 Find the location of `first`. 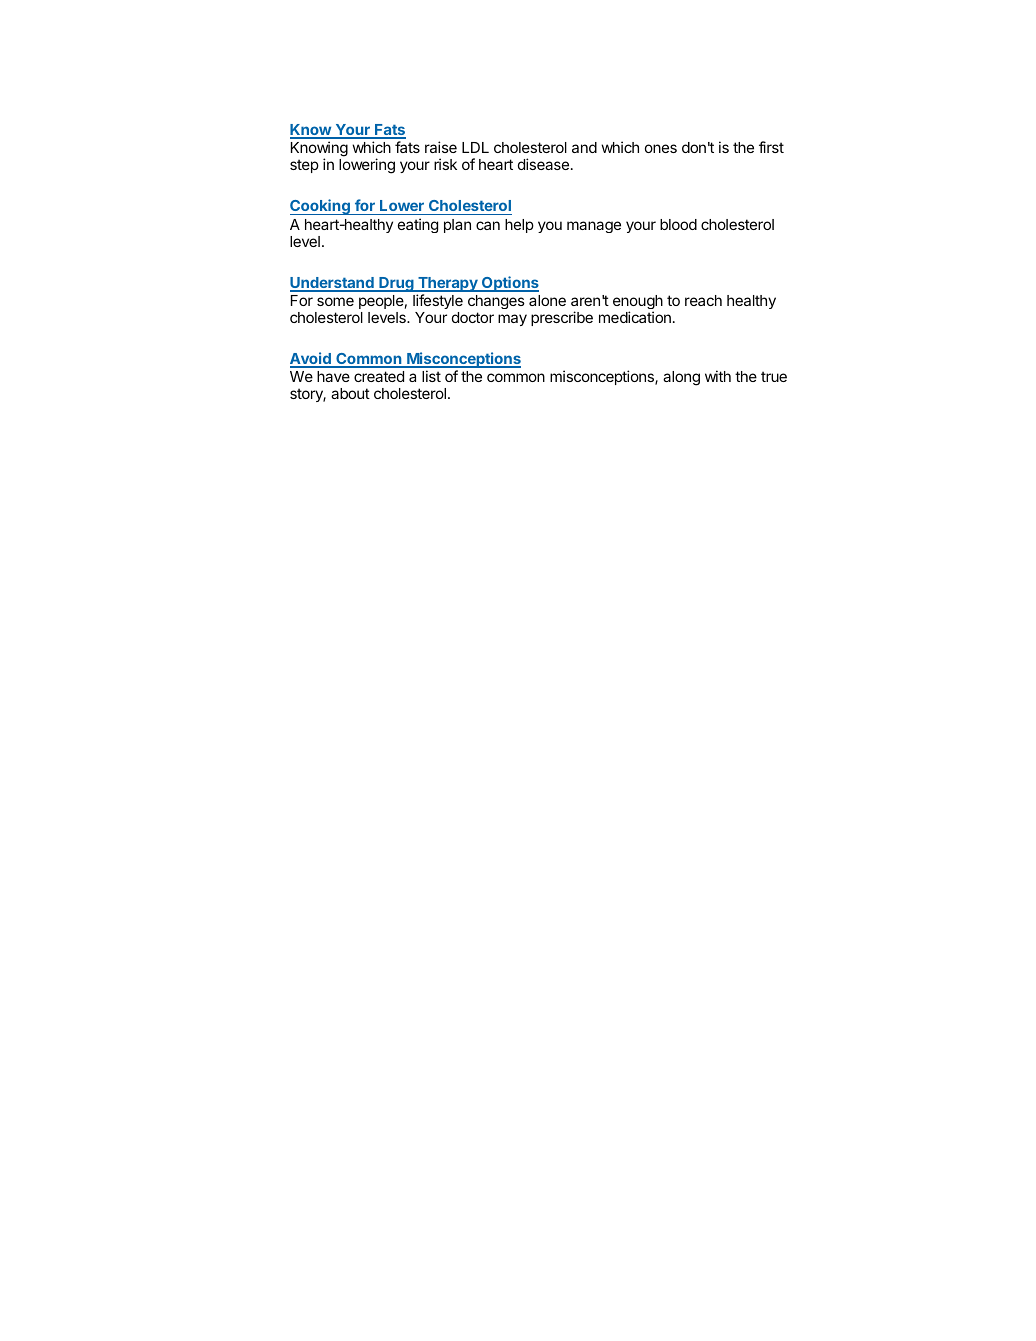

first is located at coordinates (771, 147).
